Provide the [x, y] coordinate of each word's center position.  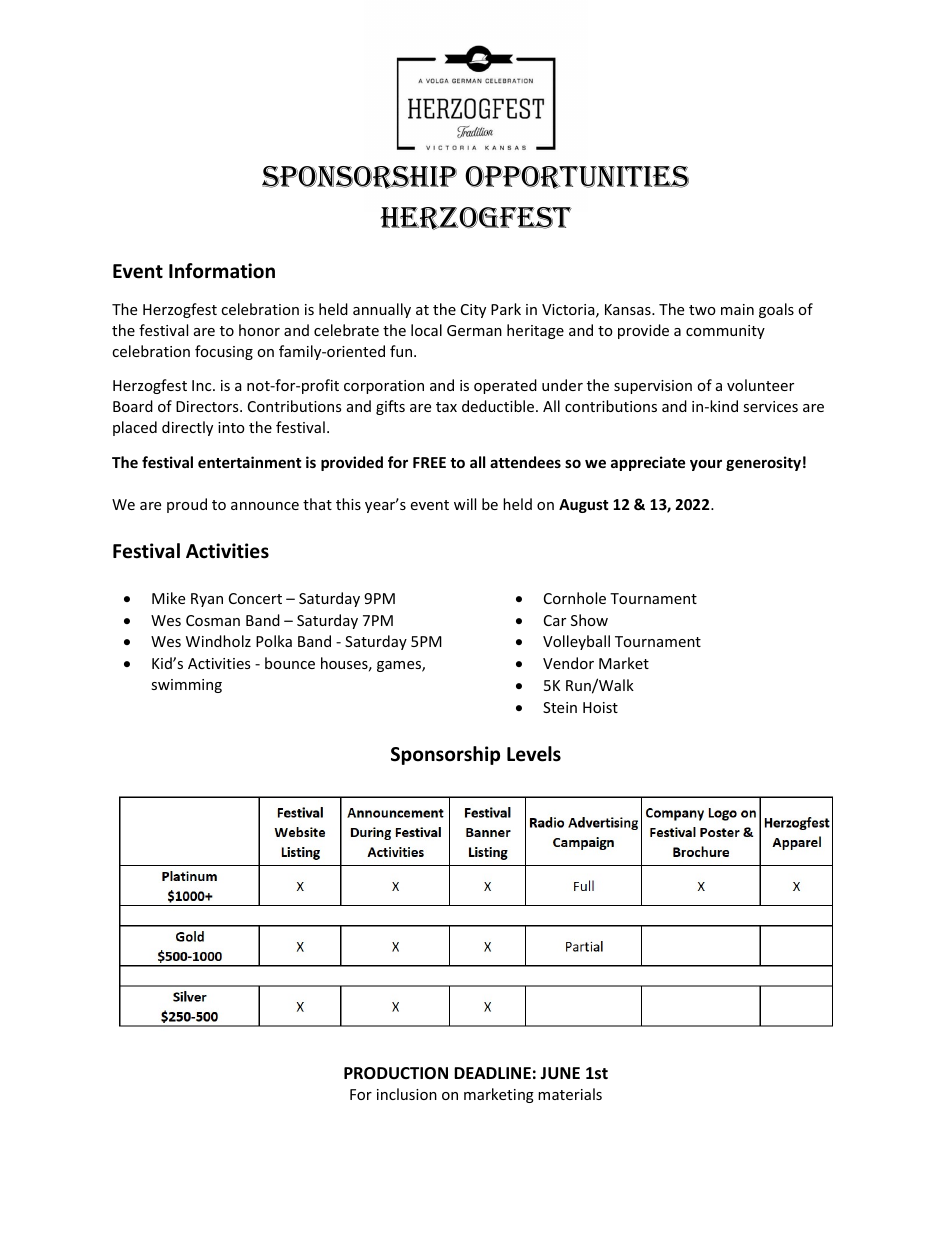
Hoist [600, 707]
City [473, 311]
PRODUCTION [396, 1073]
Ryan [207, 600]
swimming [186, 686]
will [465, 504]
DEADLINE [492, 1073]
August [583, 506]
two [702, 310]
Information [222, 271]
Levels [534, 754]
